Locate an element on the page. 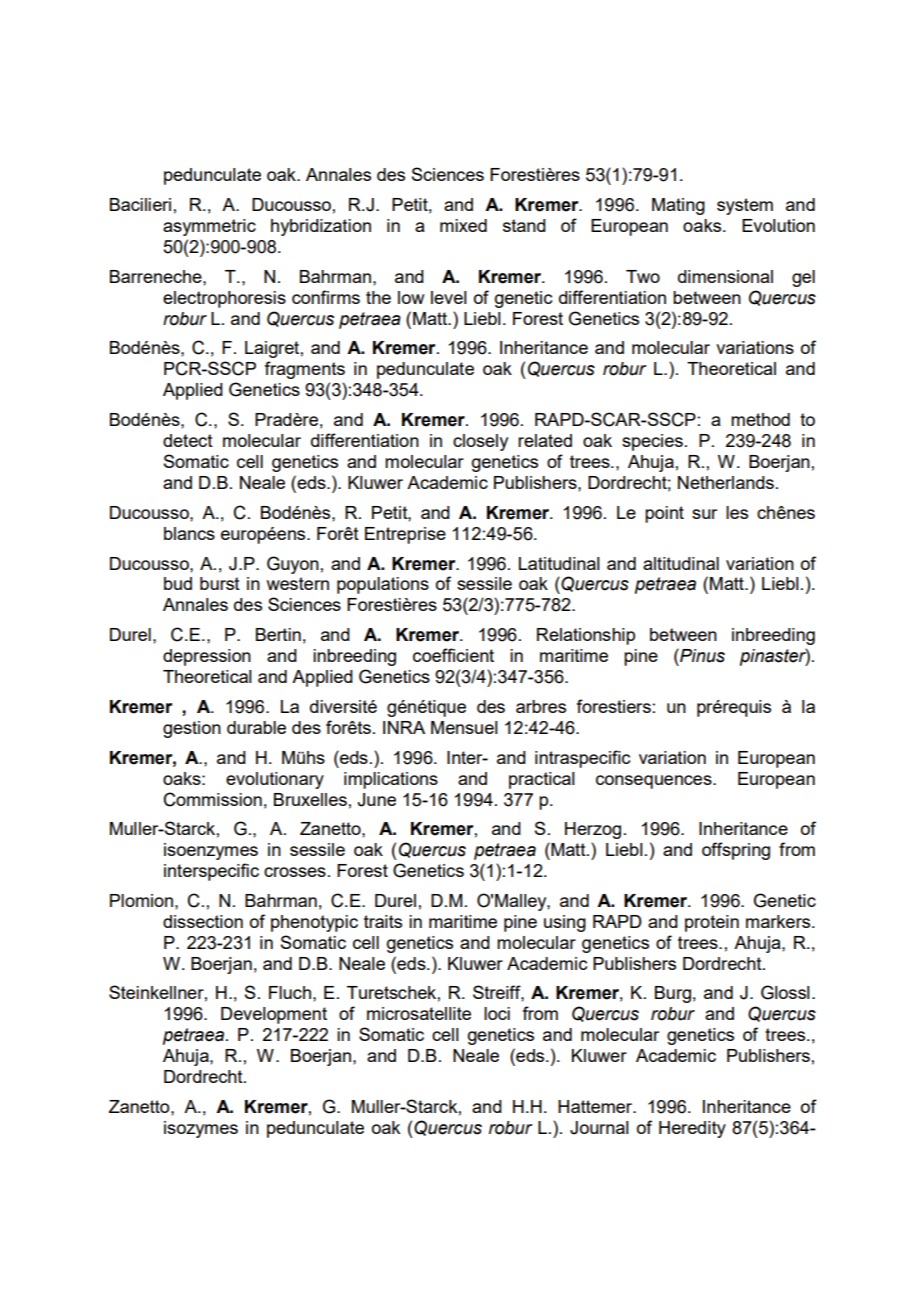 This document has width=924, height=1308. system is located at coordinates (745, 206).
